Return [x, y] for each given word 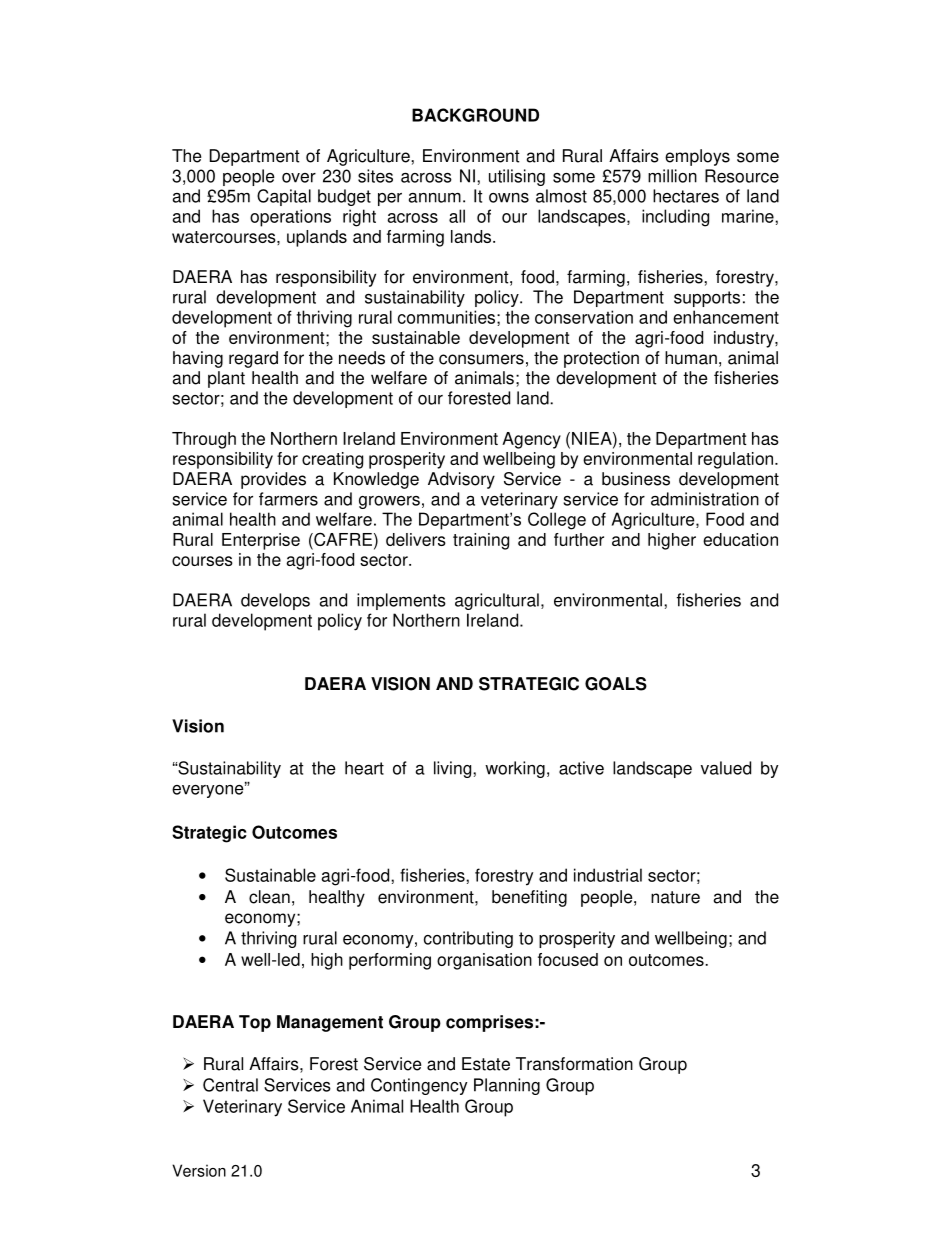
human [691, 358]
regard [253, 359]
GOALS [616, 684]
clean [269, 897]
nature [675, 897]
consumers [481, 359]
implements [401, 601]
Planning [507, 1086]
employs [697, 157]
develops [275, 601]
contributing [468, 939]
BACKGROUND [475, 115]
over [299, 178]
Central [230, 1085]
